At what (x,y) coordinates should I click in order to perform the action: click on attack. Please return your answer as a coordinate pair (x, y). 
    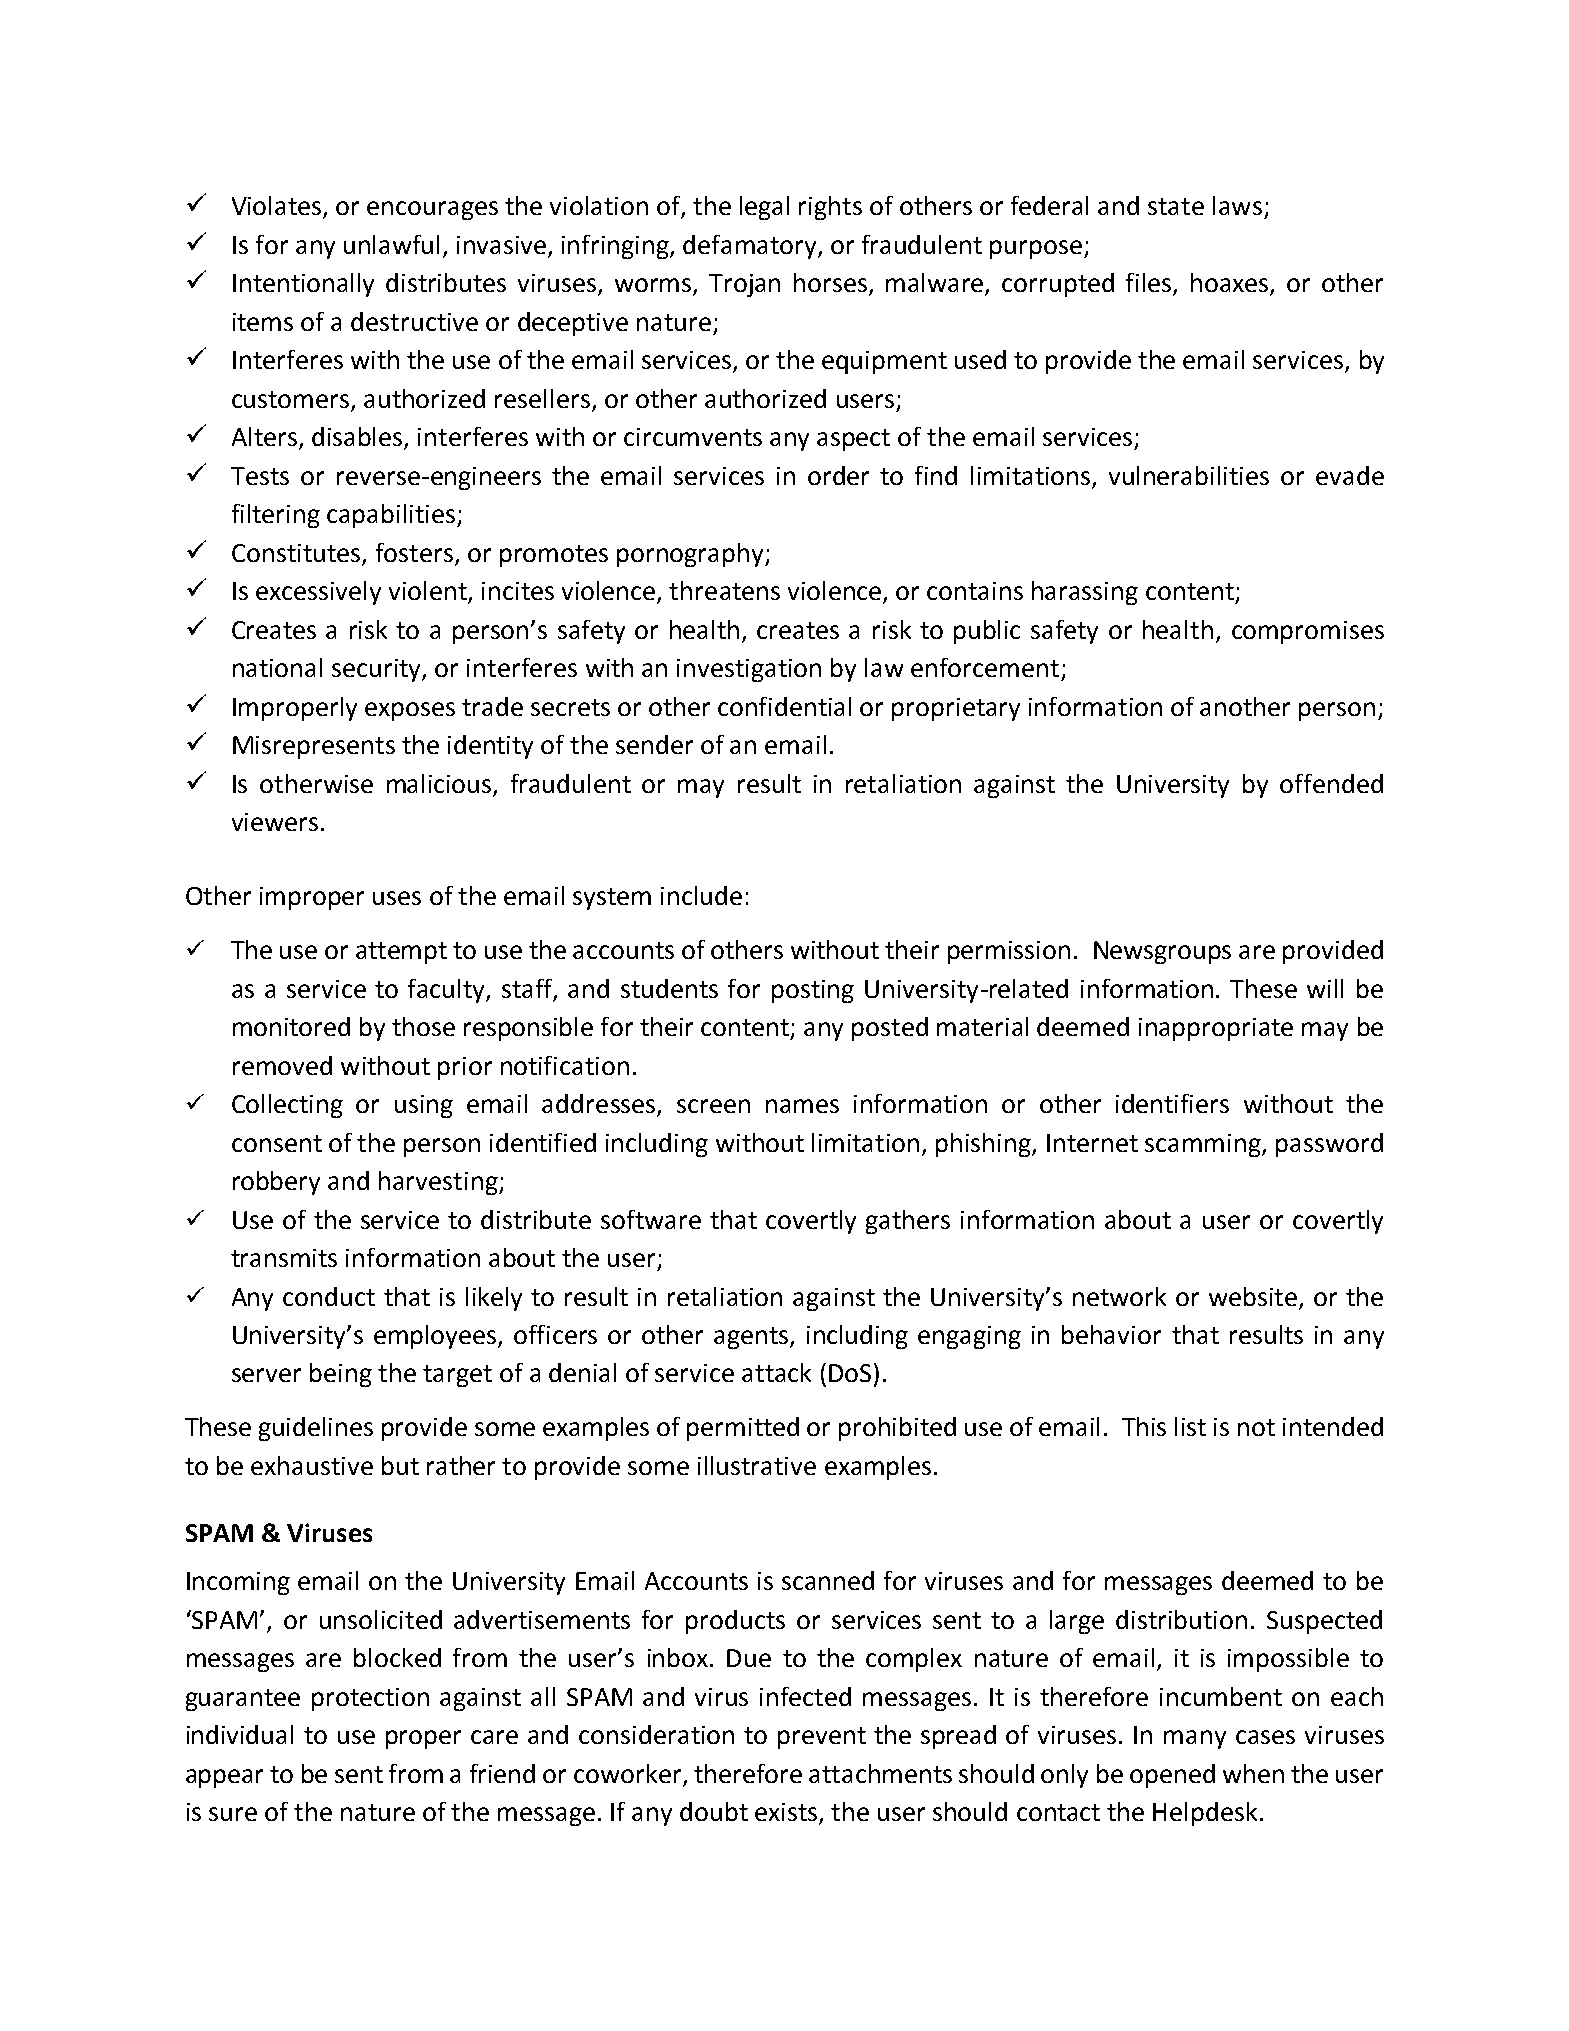
    Looking at the image, I should click on (776, 1372).
